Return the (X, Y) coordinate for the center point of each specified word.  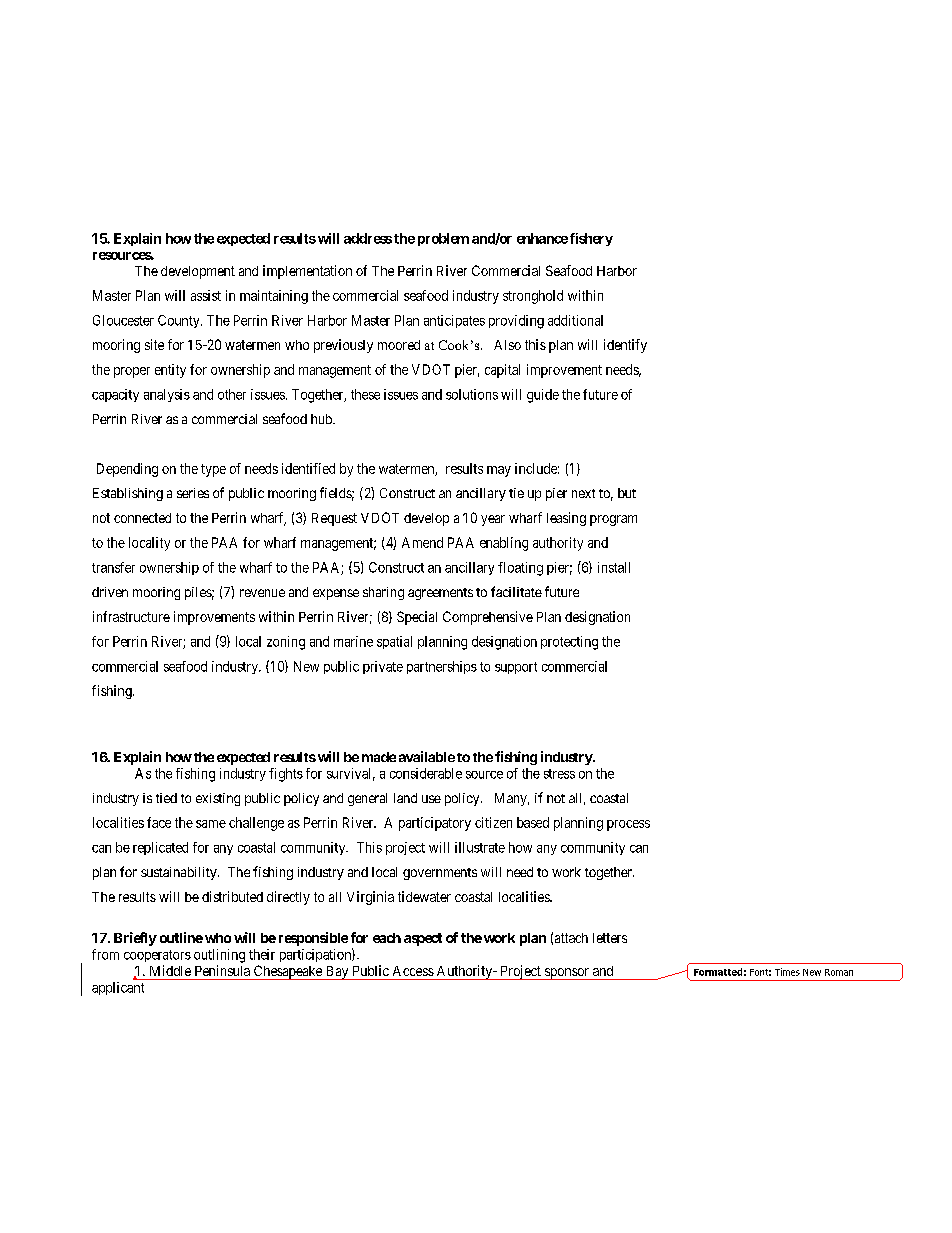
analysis (167, 395)
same (211, 824)
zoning (286, 643)
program (613, 520)
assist (206, 295)
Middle (170, 970)
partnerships (442, 667)
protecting (569, 643)
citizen (493, 822)
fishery (591, 239)
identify (625, 346)
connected (142, 518)
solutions (472, 394)
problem (443, 239)
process (628, 825)
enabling (504, 544)
